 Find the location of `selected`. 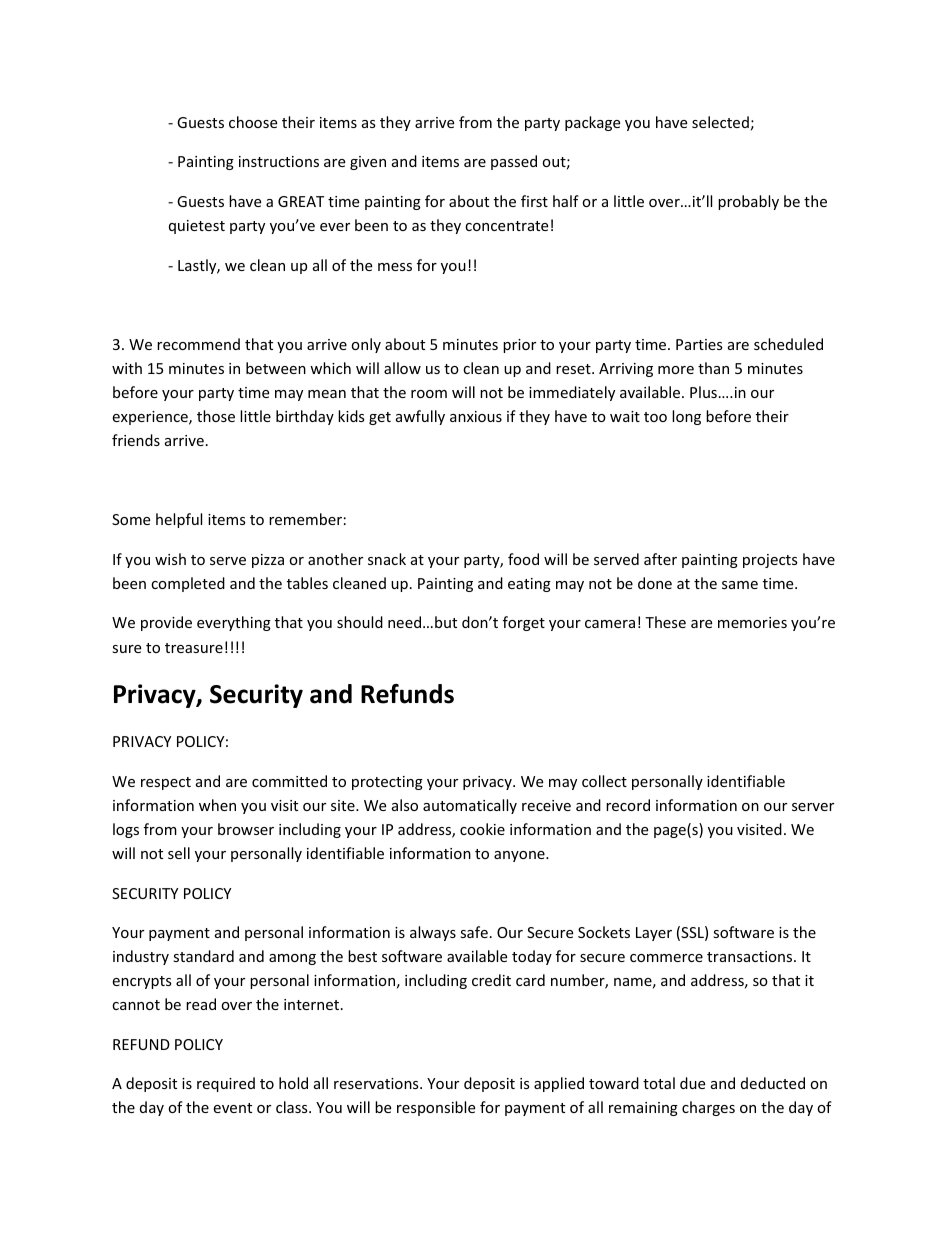

selected is located at coordinates (720, 122).
